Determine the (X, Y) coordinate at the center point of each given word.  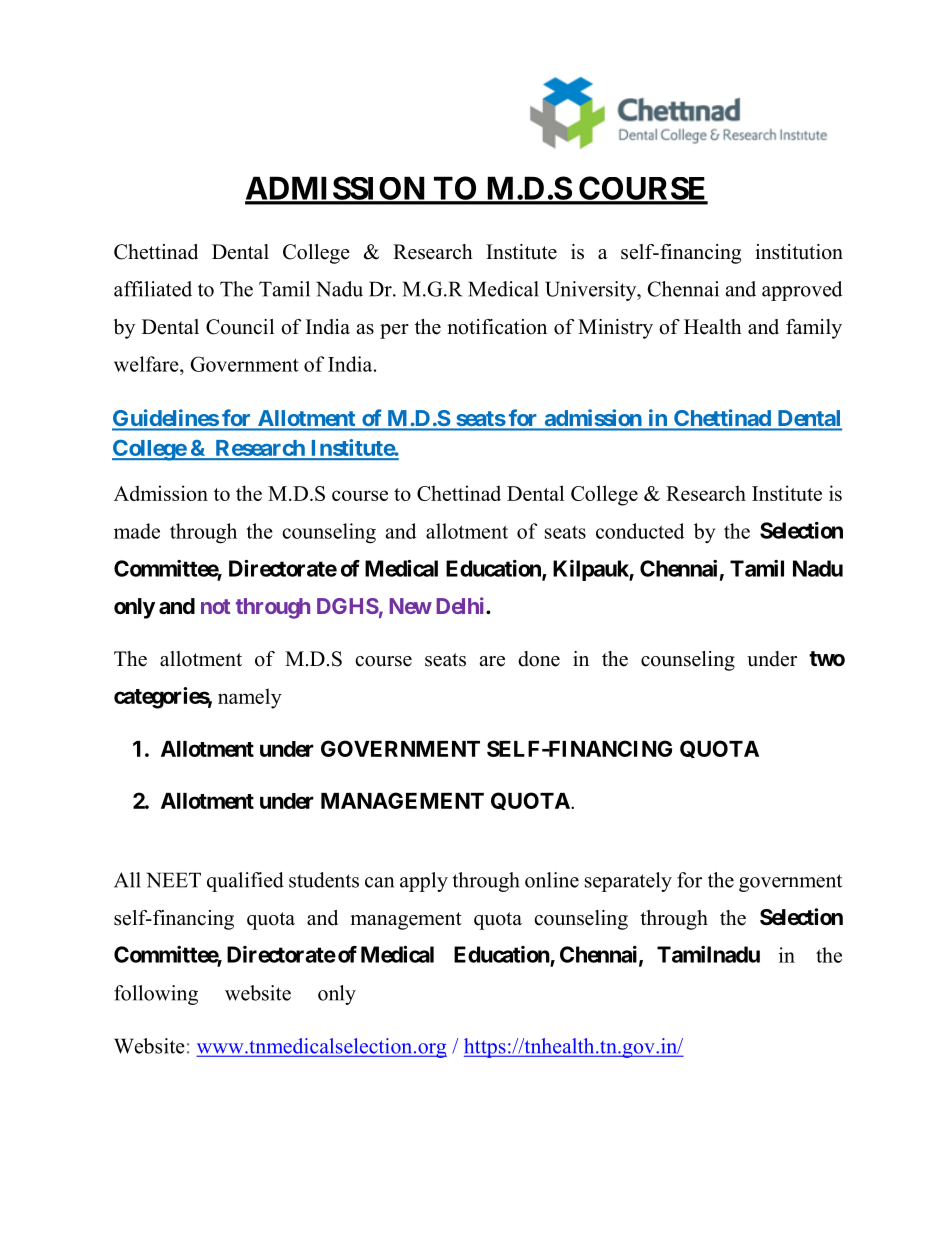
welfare (147, 364)
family (814, 329)
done (539, 659)
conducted (640, 531)
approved (802, 291)
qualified (245, 882)
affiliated (153, 289)
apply (424, 882)
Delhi (462, 605)
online (552, 880)
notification (497, 327)
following (156, 995)
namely (250, 698)
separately (628, 882)
